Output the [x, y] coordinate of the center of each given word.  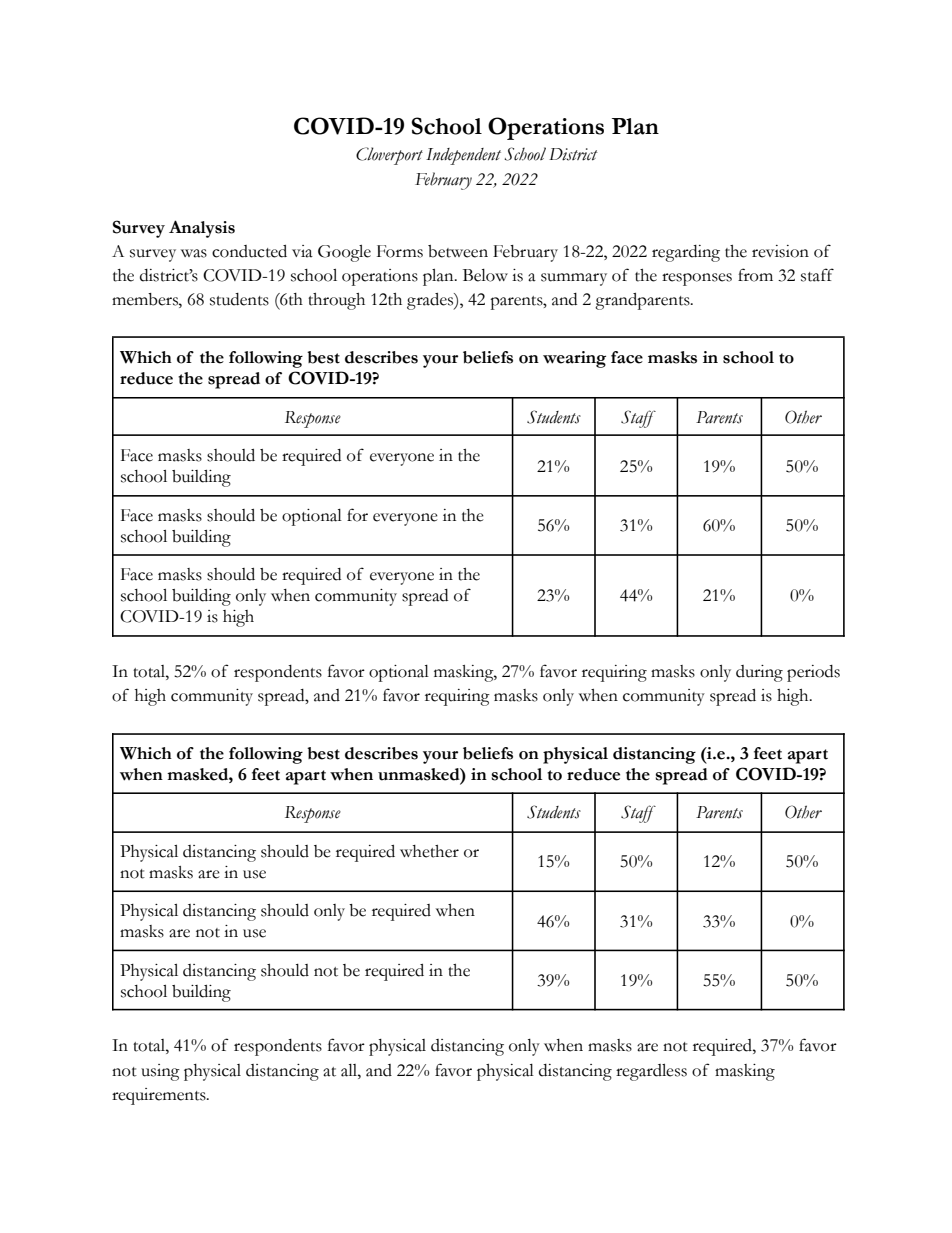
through [336, 301]
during [759, 673]
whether [429, 851]
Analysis [202, 229]
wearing [574, 359]
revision [780, 251]
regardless [651, 1072]
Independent [463, 156]
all [350, 1070]
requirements [160, 1096]
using [160, 1072]
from [755, 275]
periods [813, 673]
